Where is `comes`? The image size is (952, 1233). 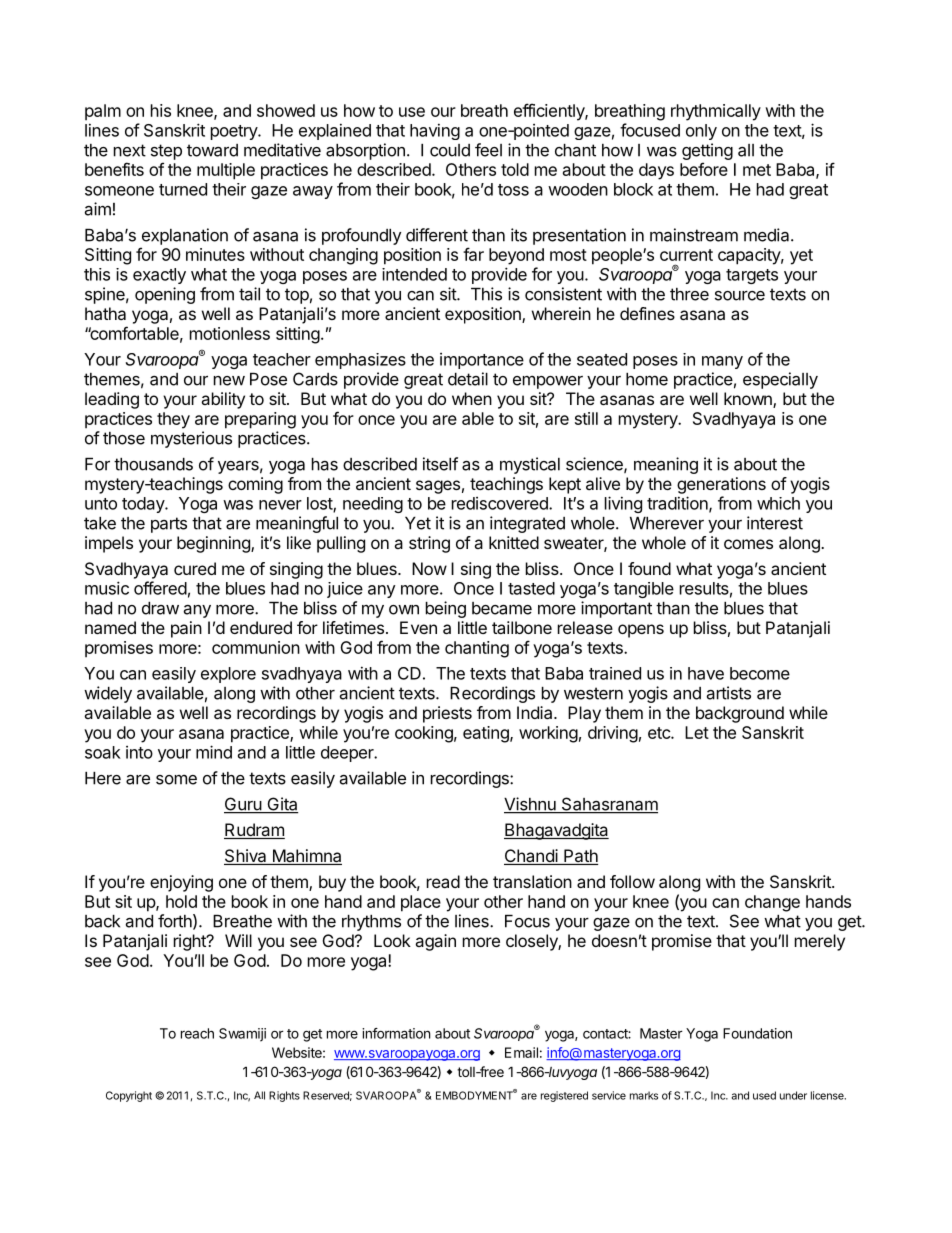 comes is located at coordinates (748, 544).
